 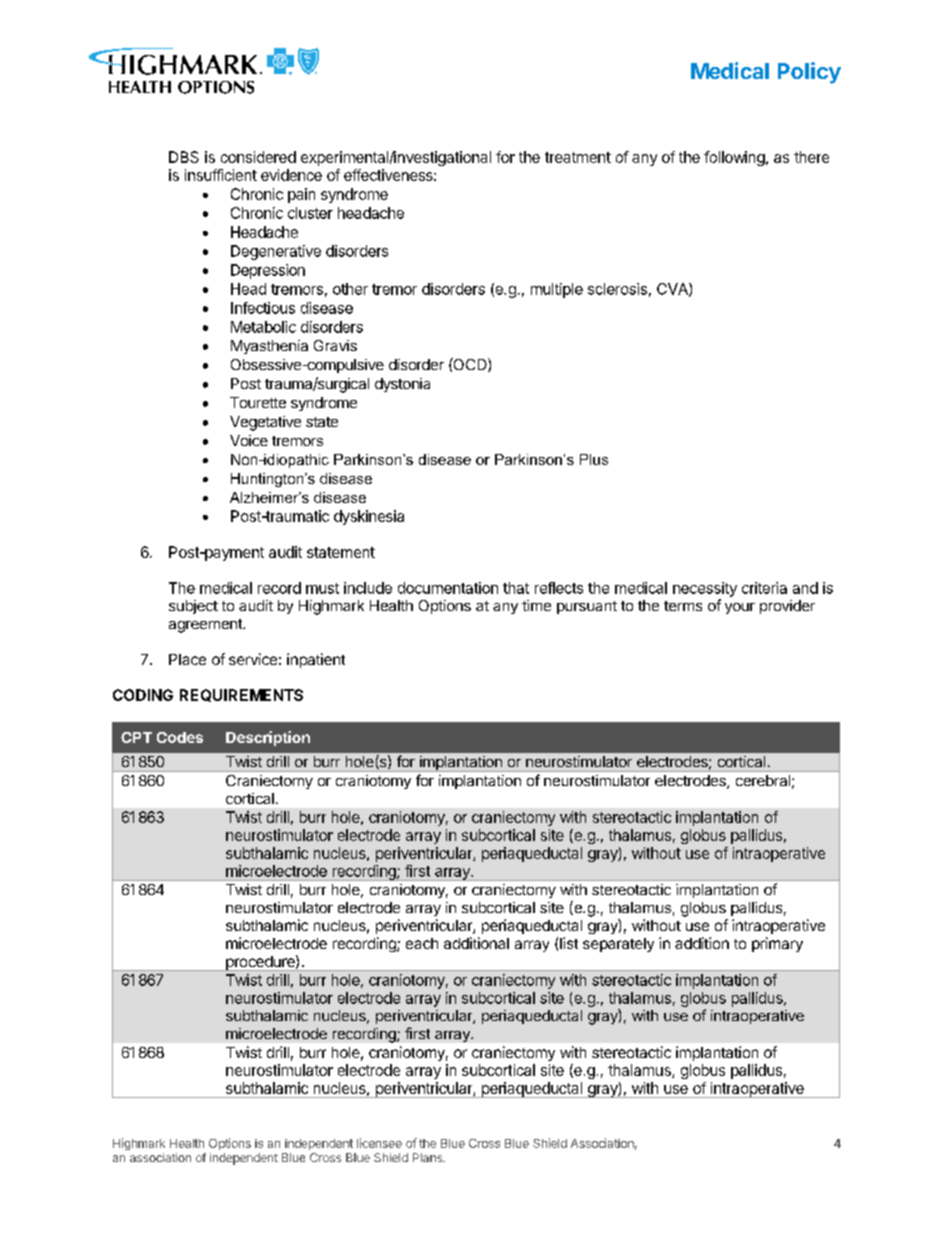 What do you see at coordinates (379, 1143) in the document?
I see `licensee` at bounding box center [379, 1143].
